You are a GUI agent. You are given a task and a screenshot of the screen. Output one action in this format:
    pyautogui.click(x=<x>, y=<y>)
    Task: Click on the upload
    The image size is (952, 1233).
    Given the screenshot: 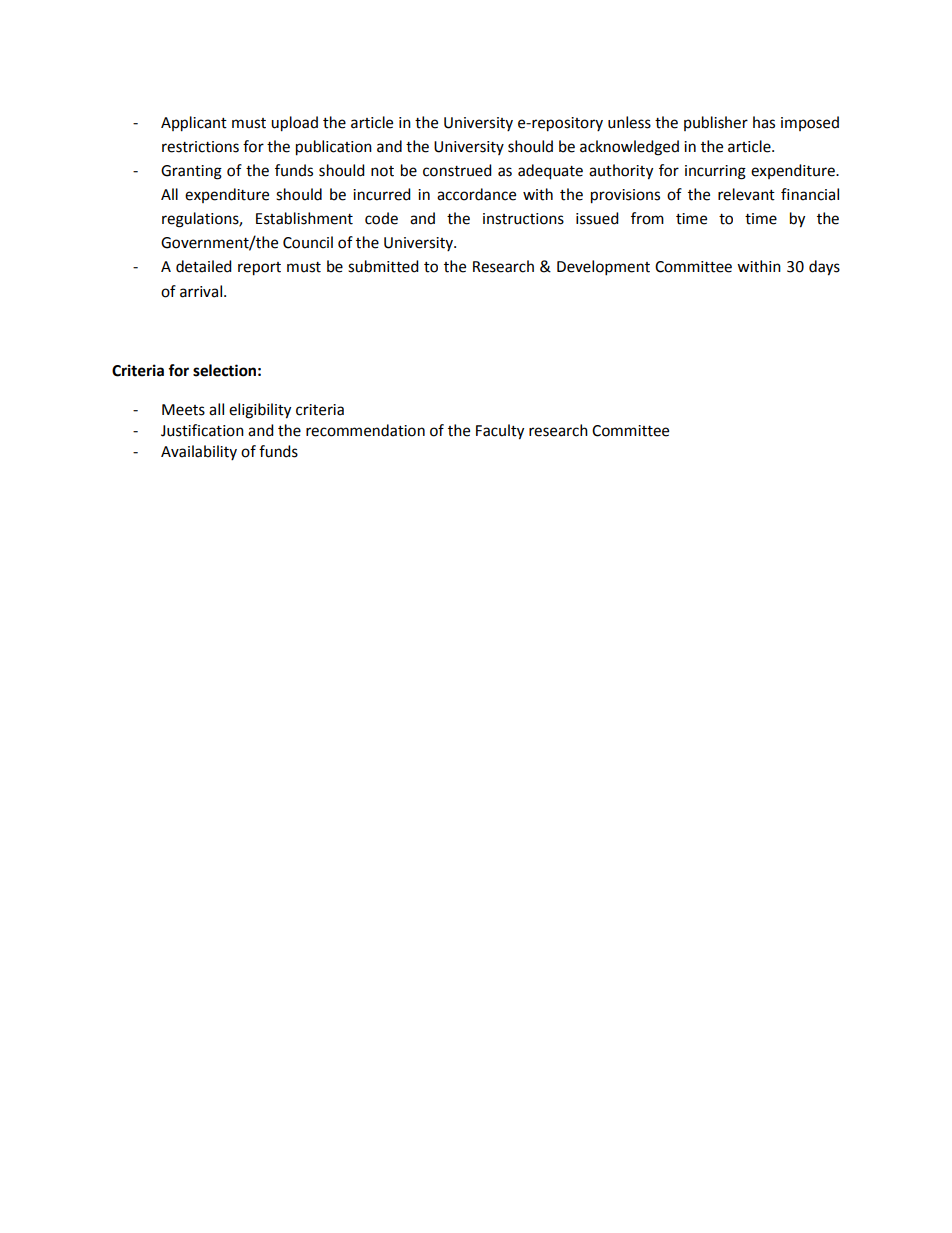 What is the action you would take?
    pyautogui.click(x=294, y=124)
